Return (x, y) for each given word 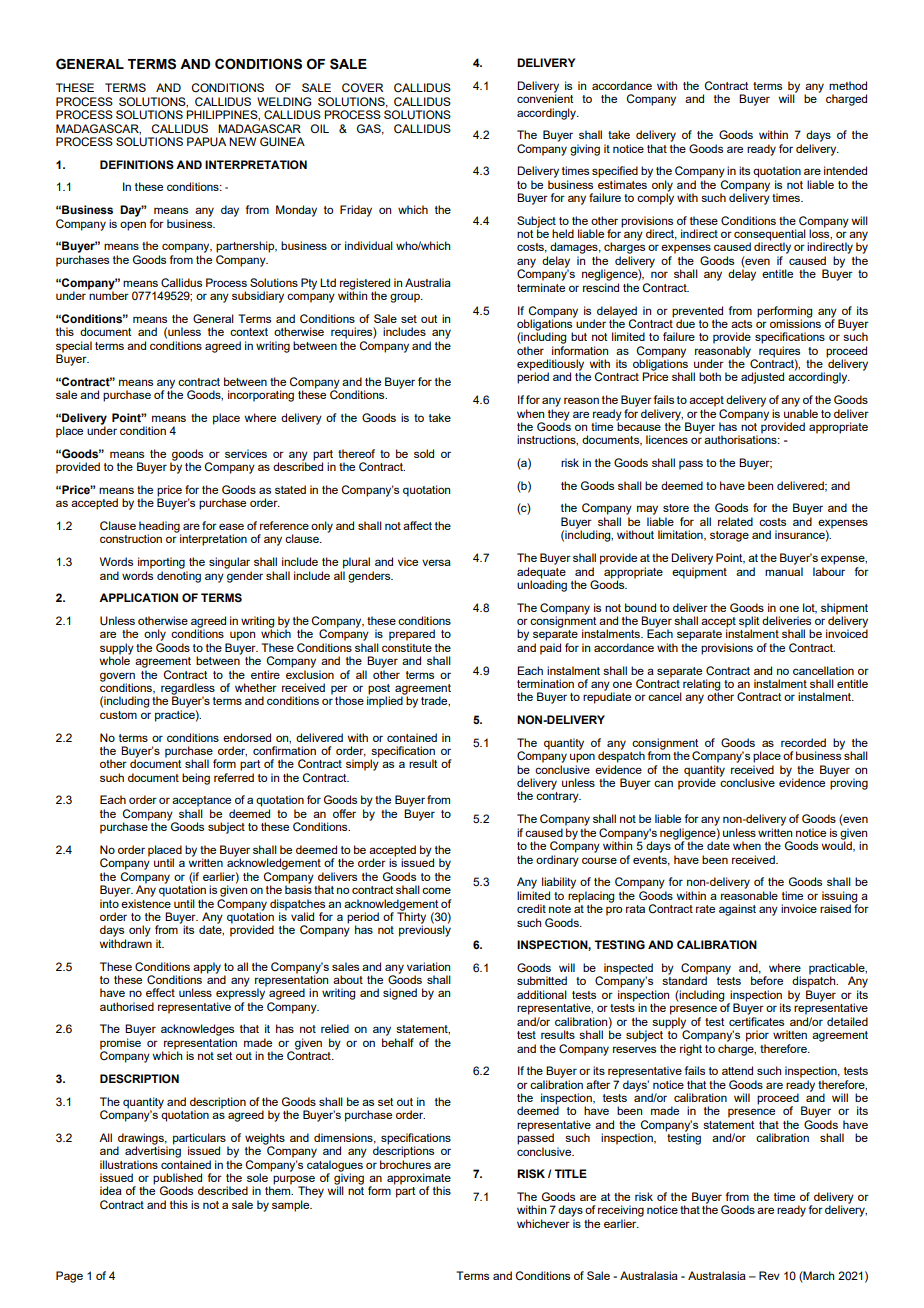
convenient (545, 97)
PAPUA (206, 141)
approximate (419, 1180)
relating (701, 686)
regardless (188, 690)
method (848, 85)
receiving (621, 1211)
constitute (407, 647)
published (178, 1180)
